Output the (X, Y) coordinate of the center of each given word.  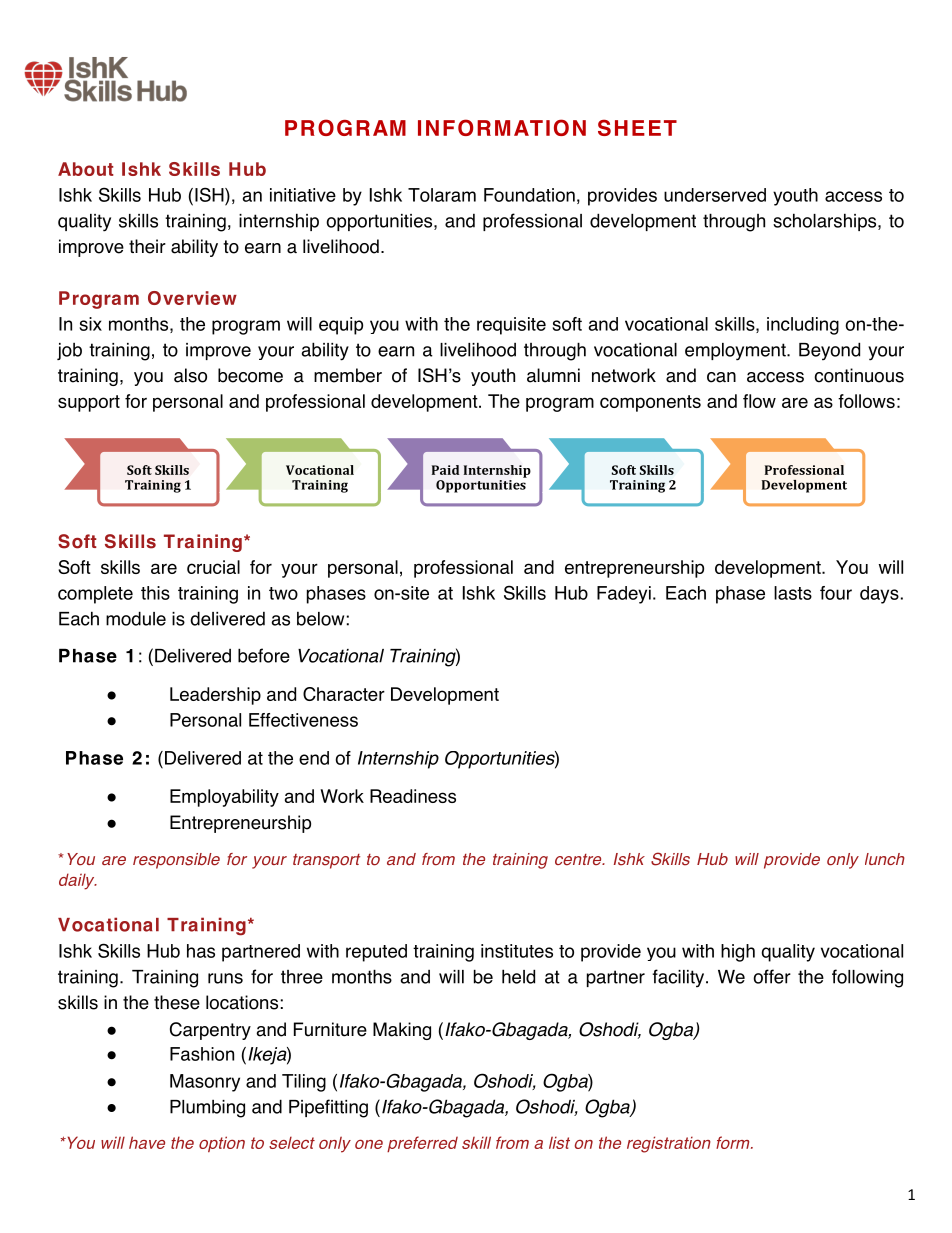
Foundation (529, 195)
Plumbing (207, 1109)
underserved (715, 195)
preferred (422, 1144)
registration (669, 1144)
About (86, 169)
